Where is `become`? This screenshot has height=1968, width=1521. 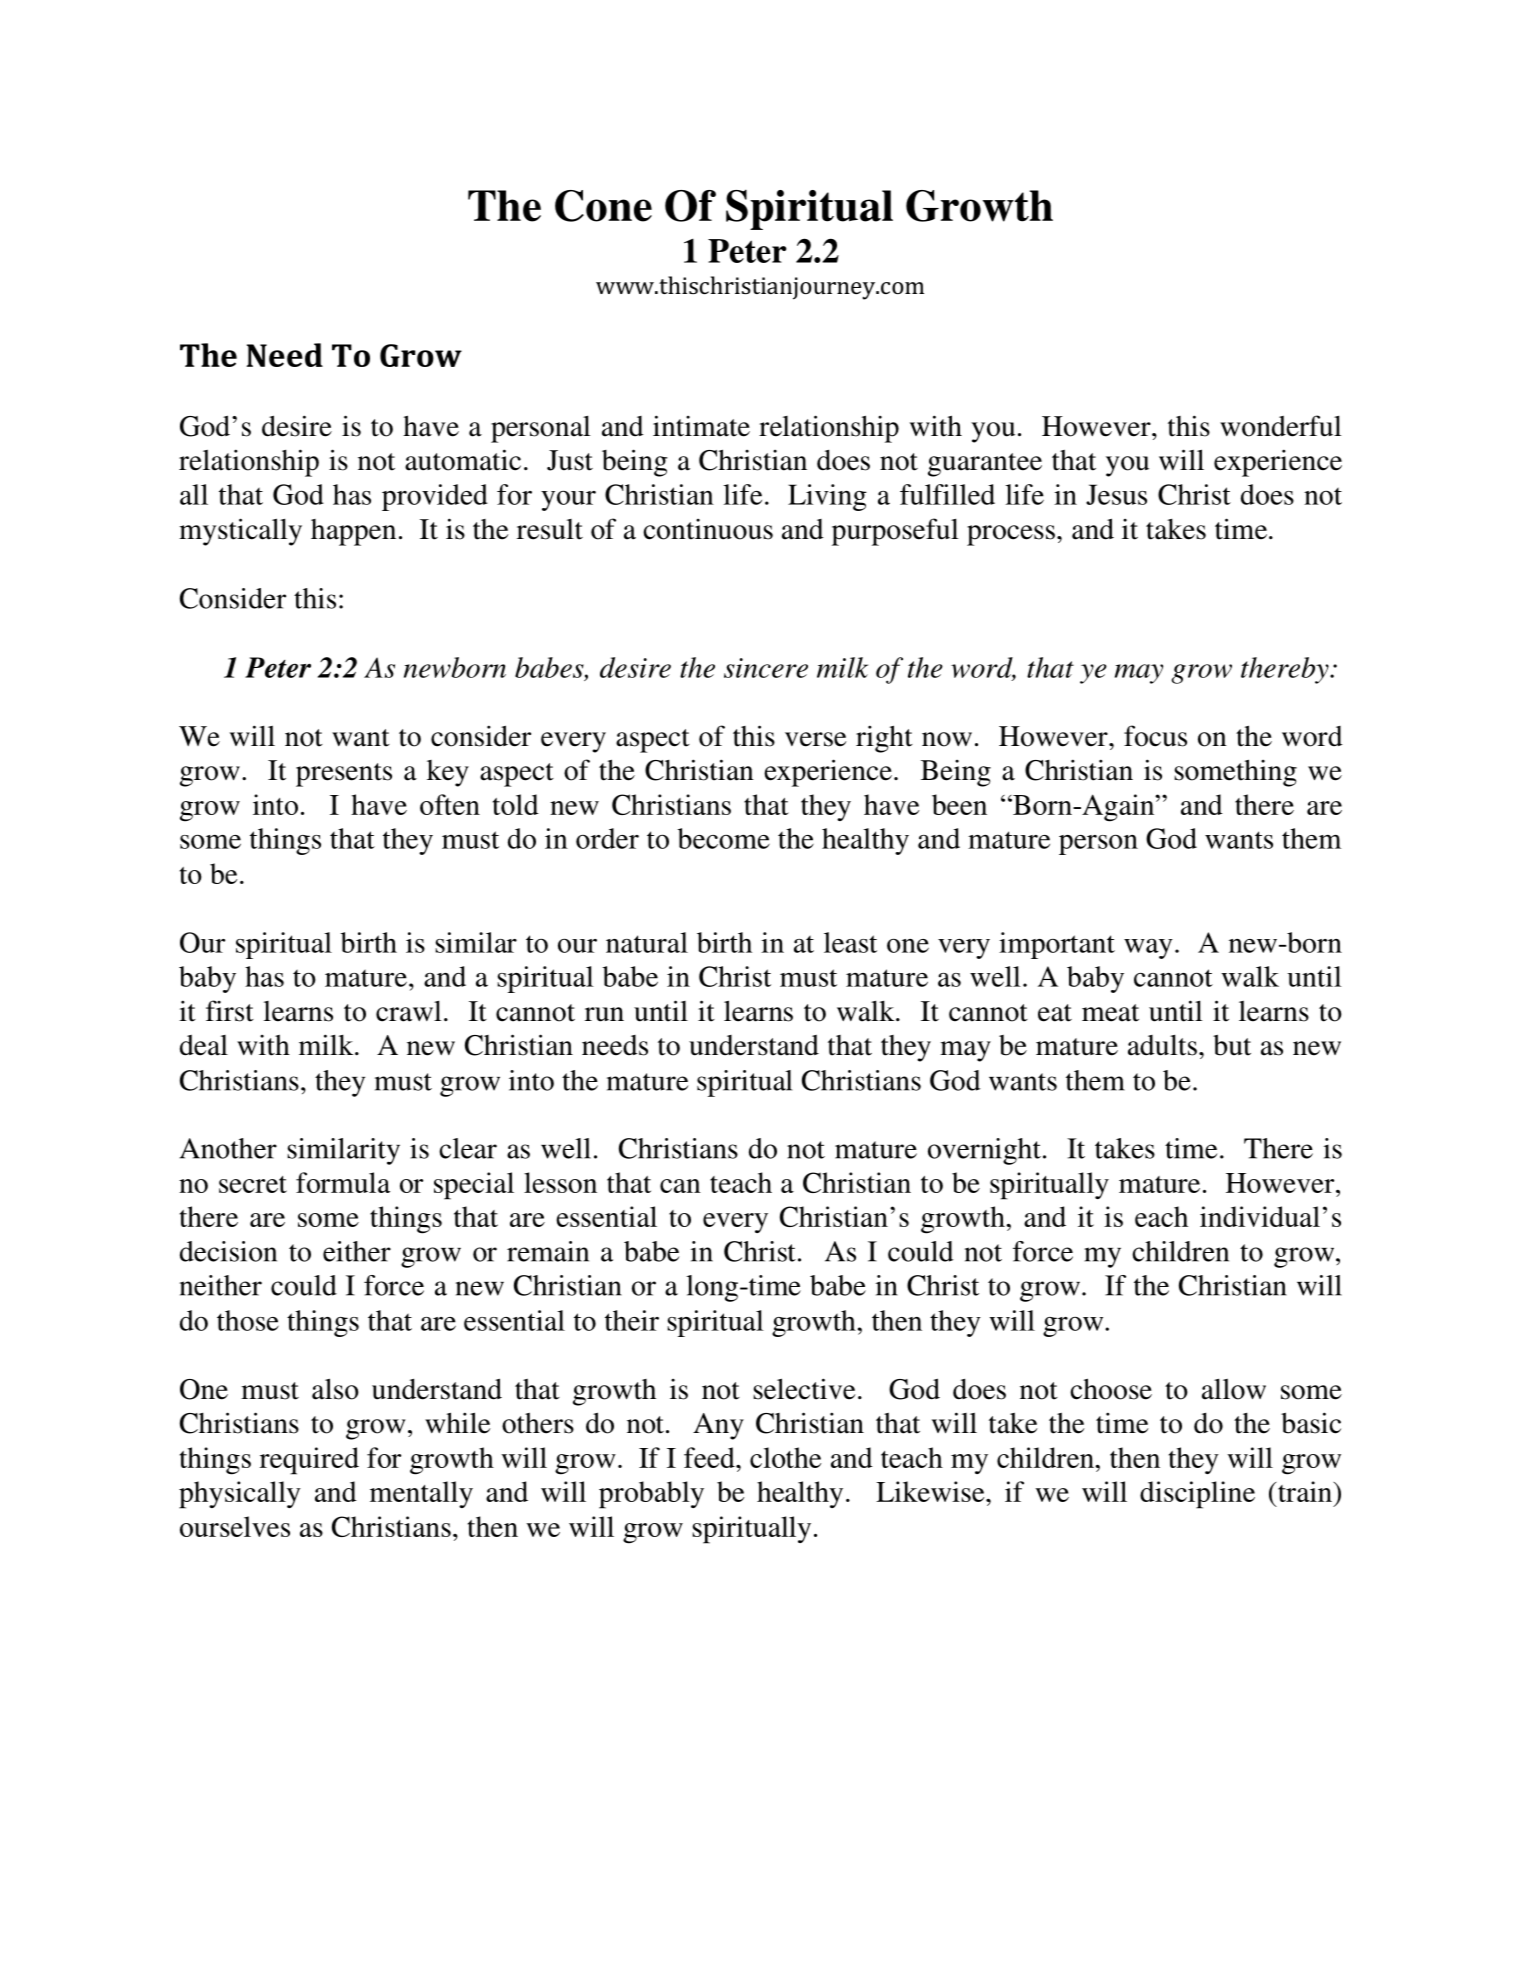
become is located at coordinates (723, 838).
